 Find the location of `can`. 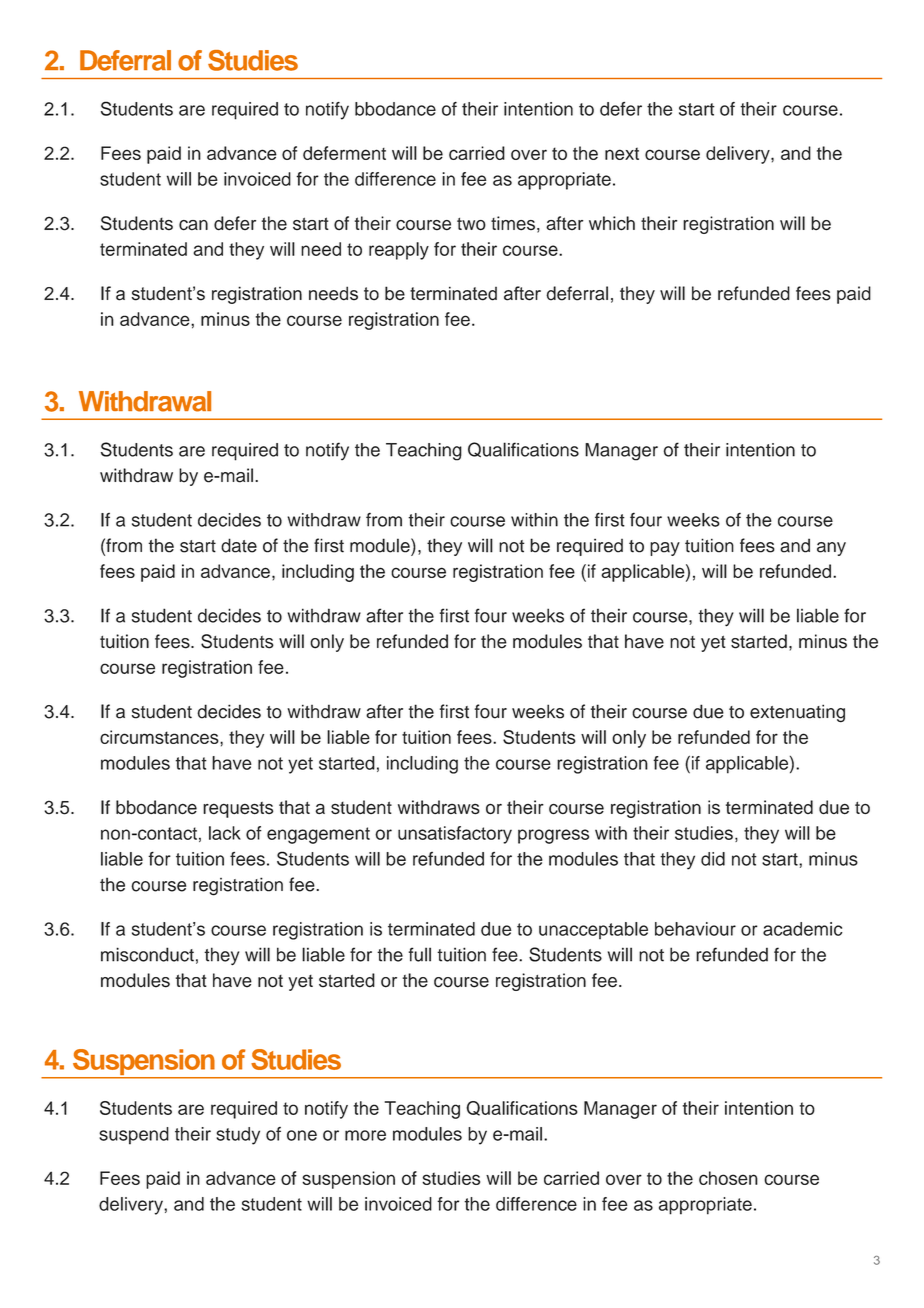

can is located at coordinates (193, 225).
